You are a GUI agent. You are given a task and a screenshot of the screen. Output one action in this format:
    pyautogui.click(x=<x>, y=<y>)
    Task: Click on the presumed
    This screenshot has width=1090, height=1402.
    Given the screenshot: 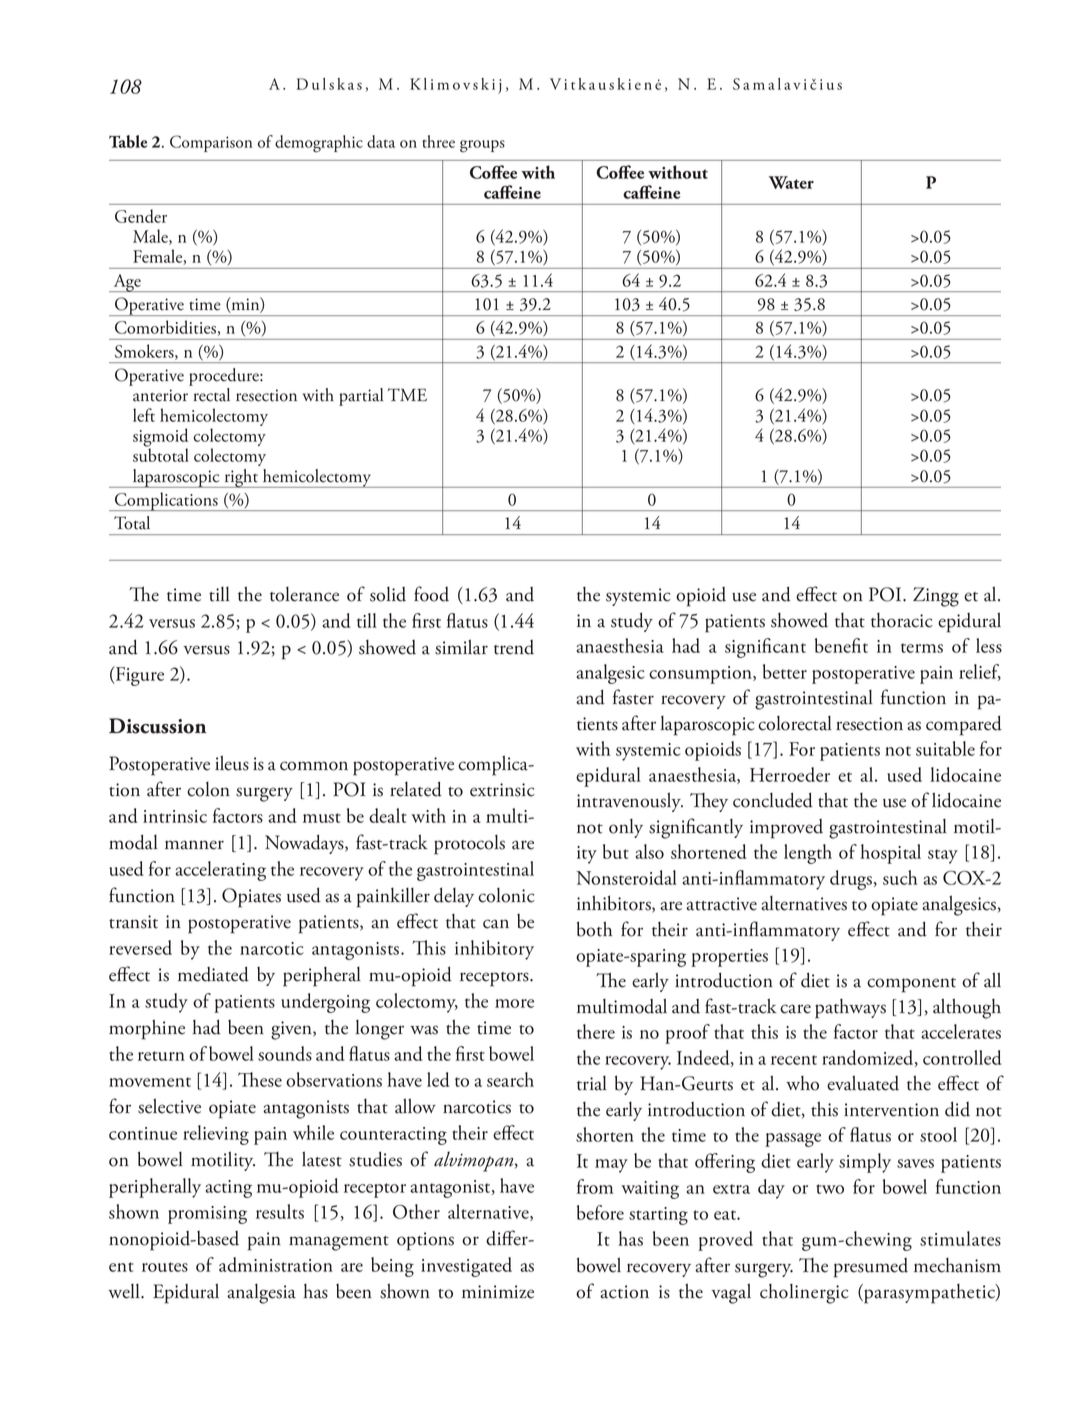 What is the action you would take?
    pyautogui.click(x=871, y=1268)
